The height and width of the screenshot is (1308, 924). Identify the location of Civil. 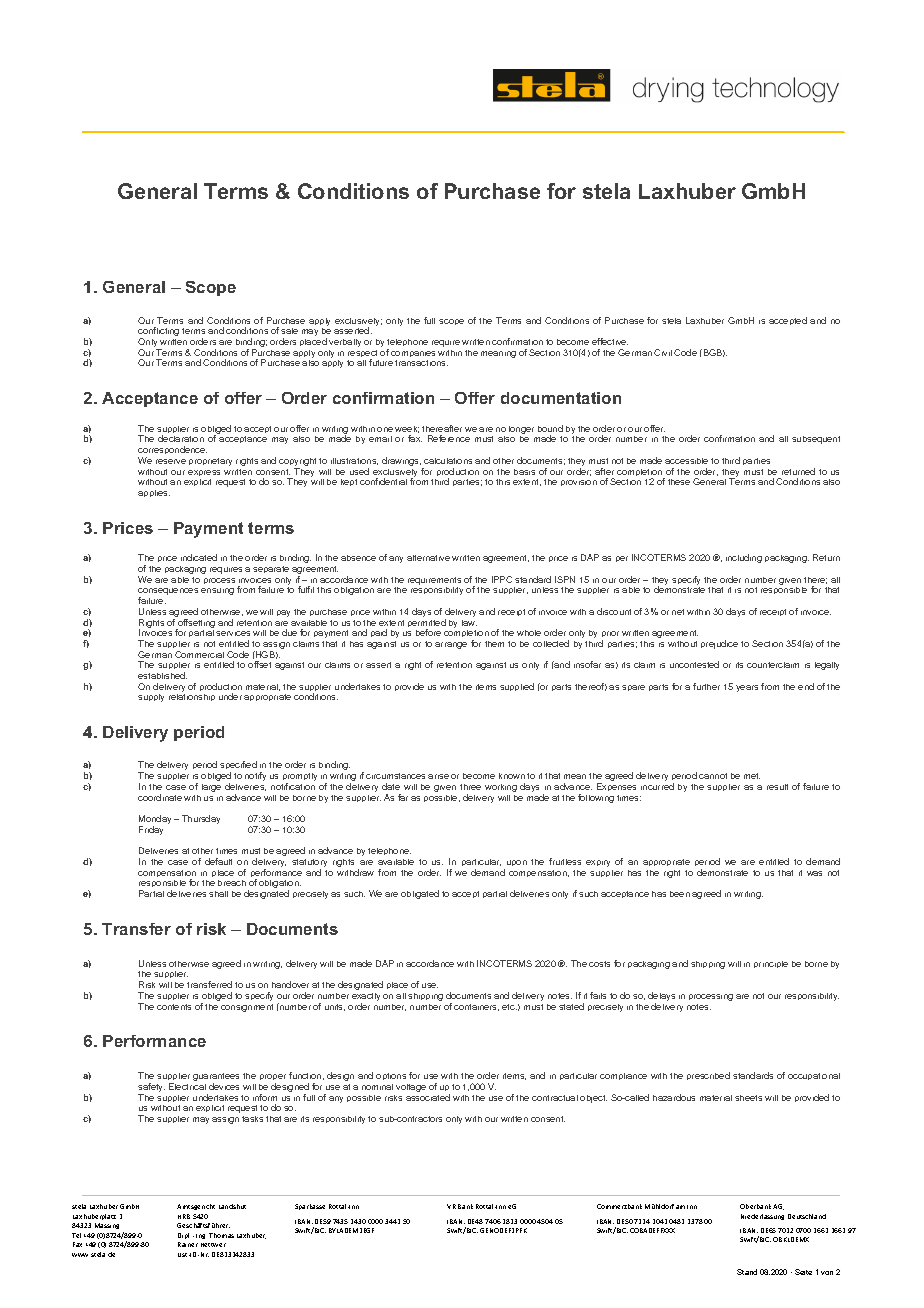
(663, 352).
